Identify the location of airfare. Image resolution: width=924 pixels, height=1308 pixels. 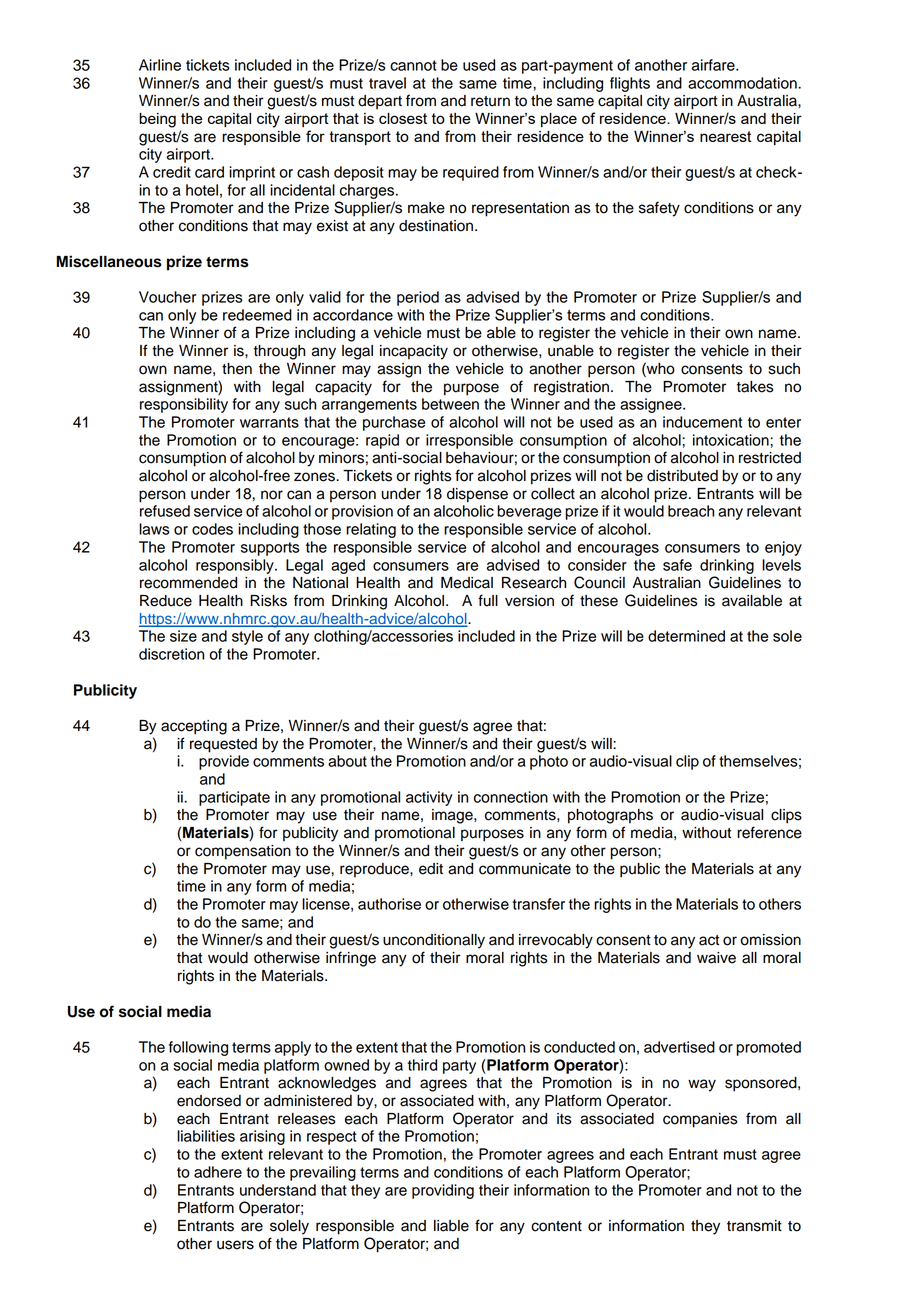
(714, 65).
